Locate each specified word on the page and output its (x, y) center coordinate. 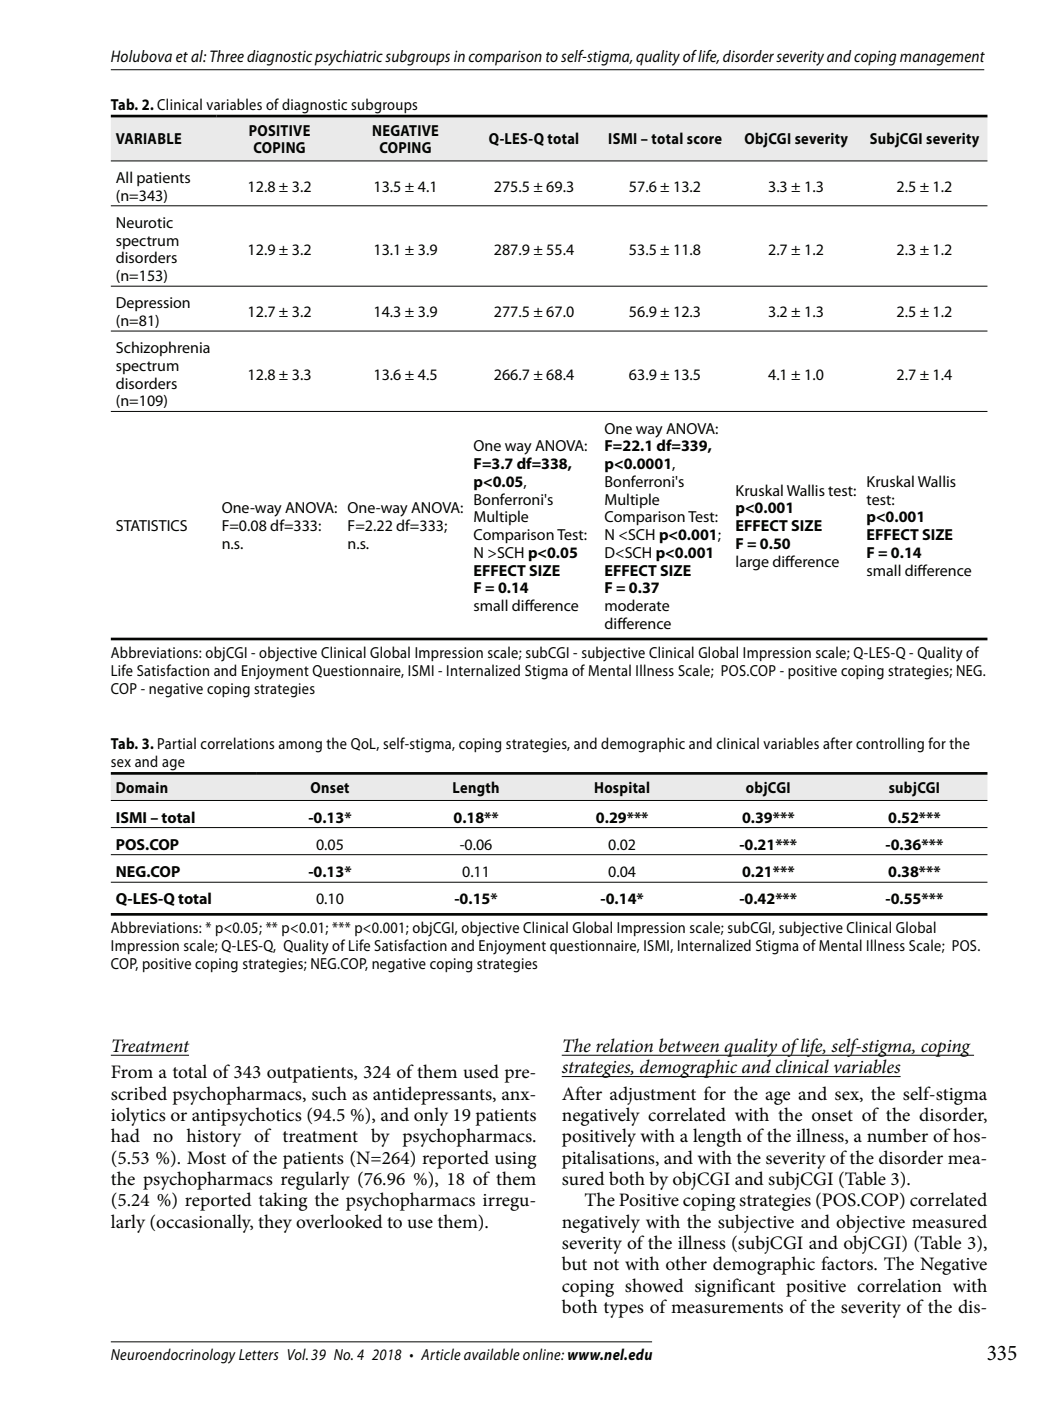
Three (227, 56)
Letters (259, 1354)
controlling (890, 745)
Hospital (622, 788)
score (704, 140)
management (942, 59)
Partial (177, 743)
